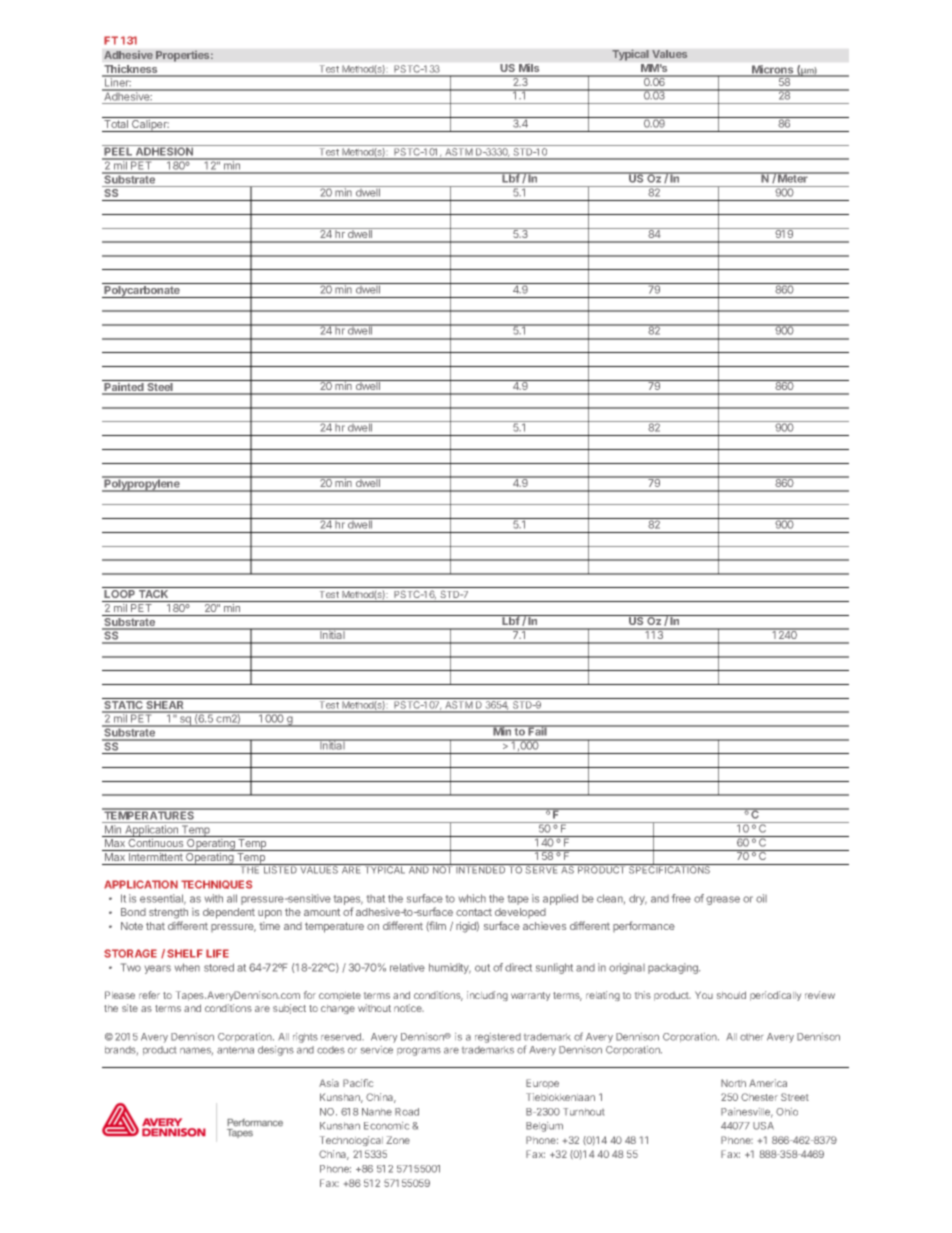 The height and width of the image is (1233, 952). What do you see at coordinates (773, 70) in the image?
I see `Microns` at bounding box center [773, 70].
